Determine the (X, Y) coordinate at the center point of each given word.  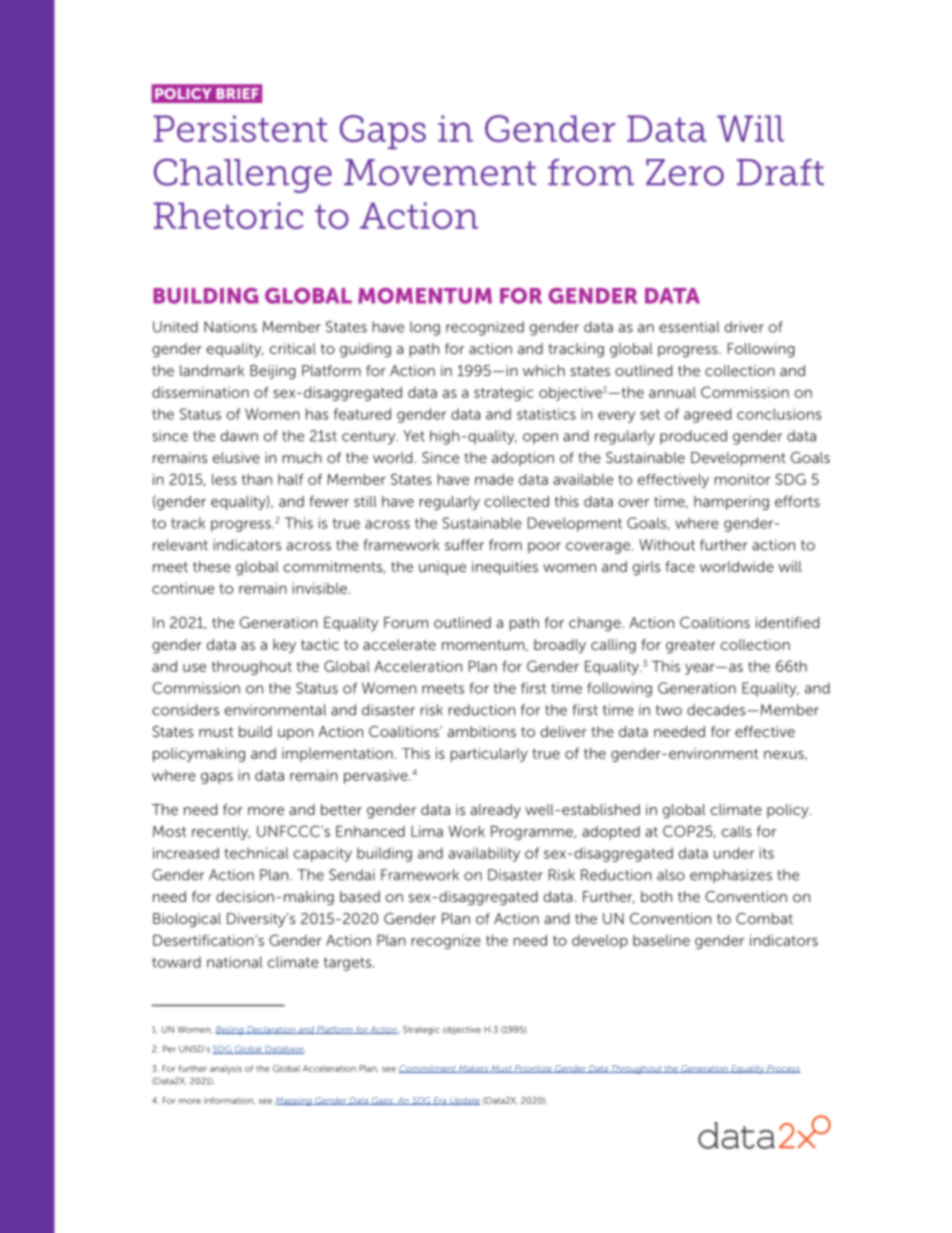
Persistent (241, 128)
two (669, 710)
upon (295, 734)
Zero (685, 172)
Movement (440, 172)
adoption (523, 459)
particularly (489, 755)
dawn (239, 436)
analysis (226, 1069)
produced (693, 437)
